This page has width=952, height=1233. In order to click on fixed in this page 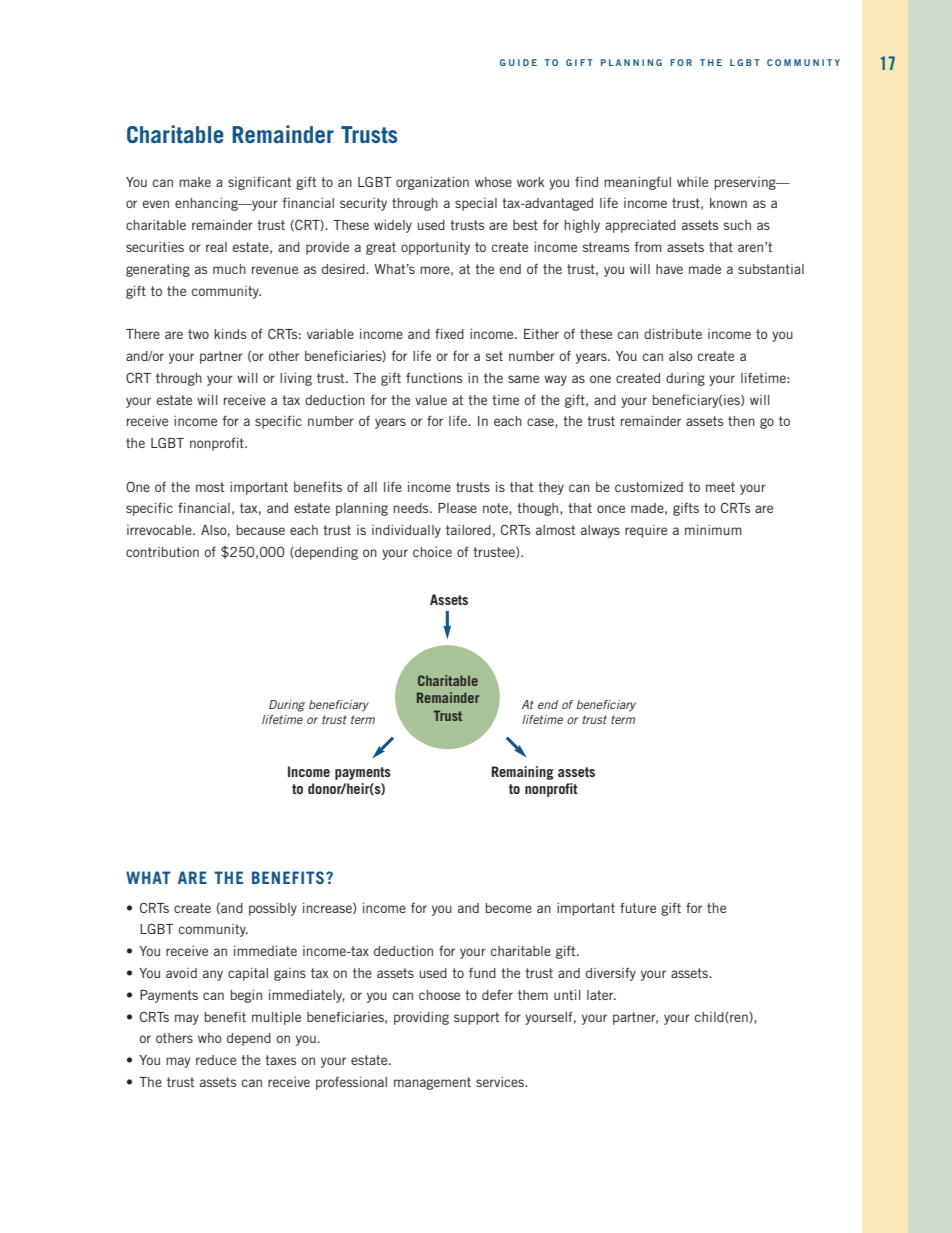, I will do `click(449, 333)`.
